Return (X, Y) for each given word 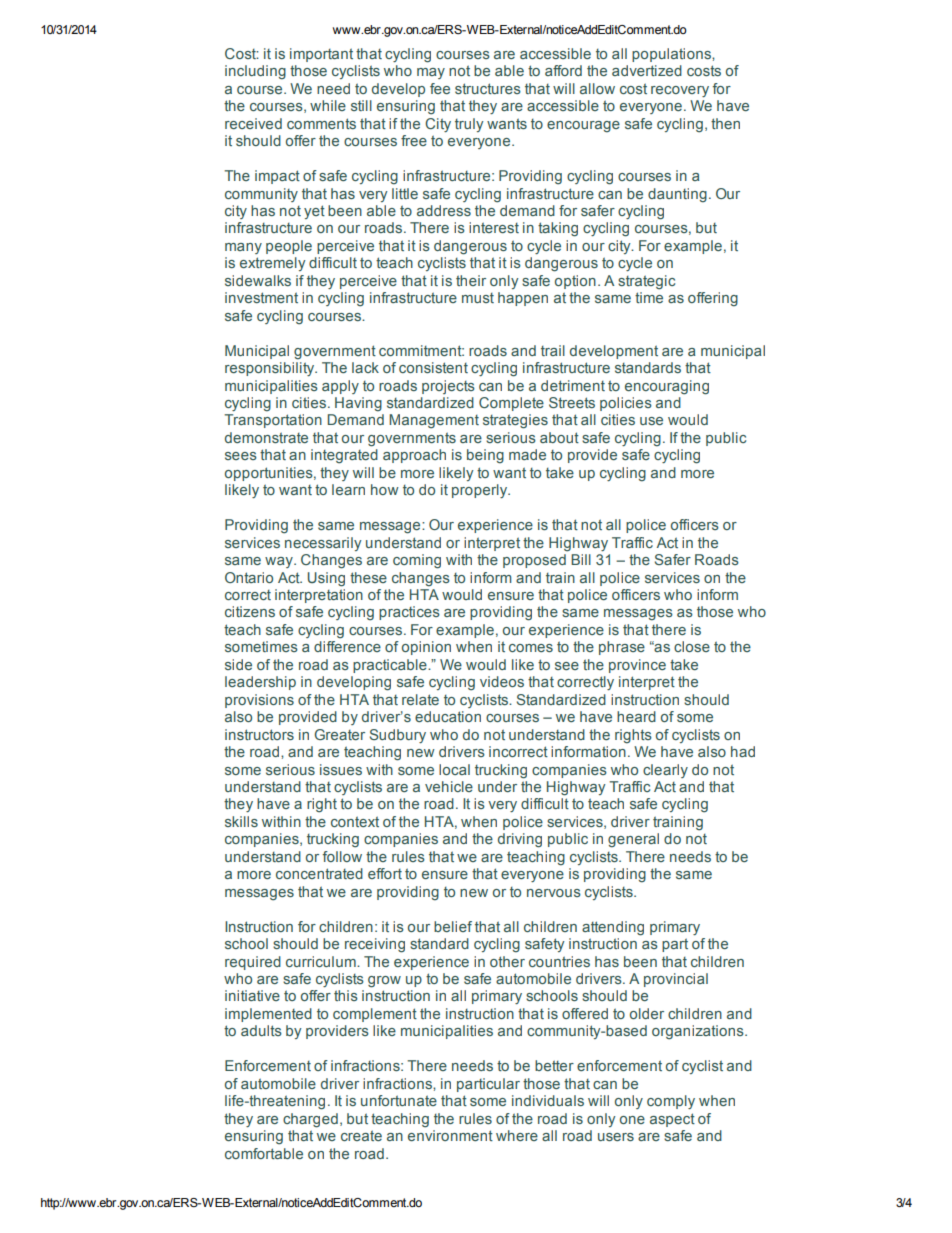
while (328, 105)
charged (310, 1120)
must (478, 298)
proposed (534, 561)
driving (520, 840)
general (633, 840)
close (692, 646)
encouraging (667, 387)
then (725, 123)
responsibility (271, 369)
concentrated (319, 873)
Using (326, 579)
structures (488, 88)
